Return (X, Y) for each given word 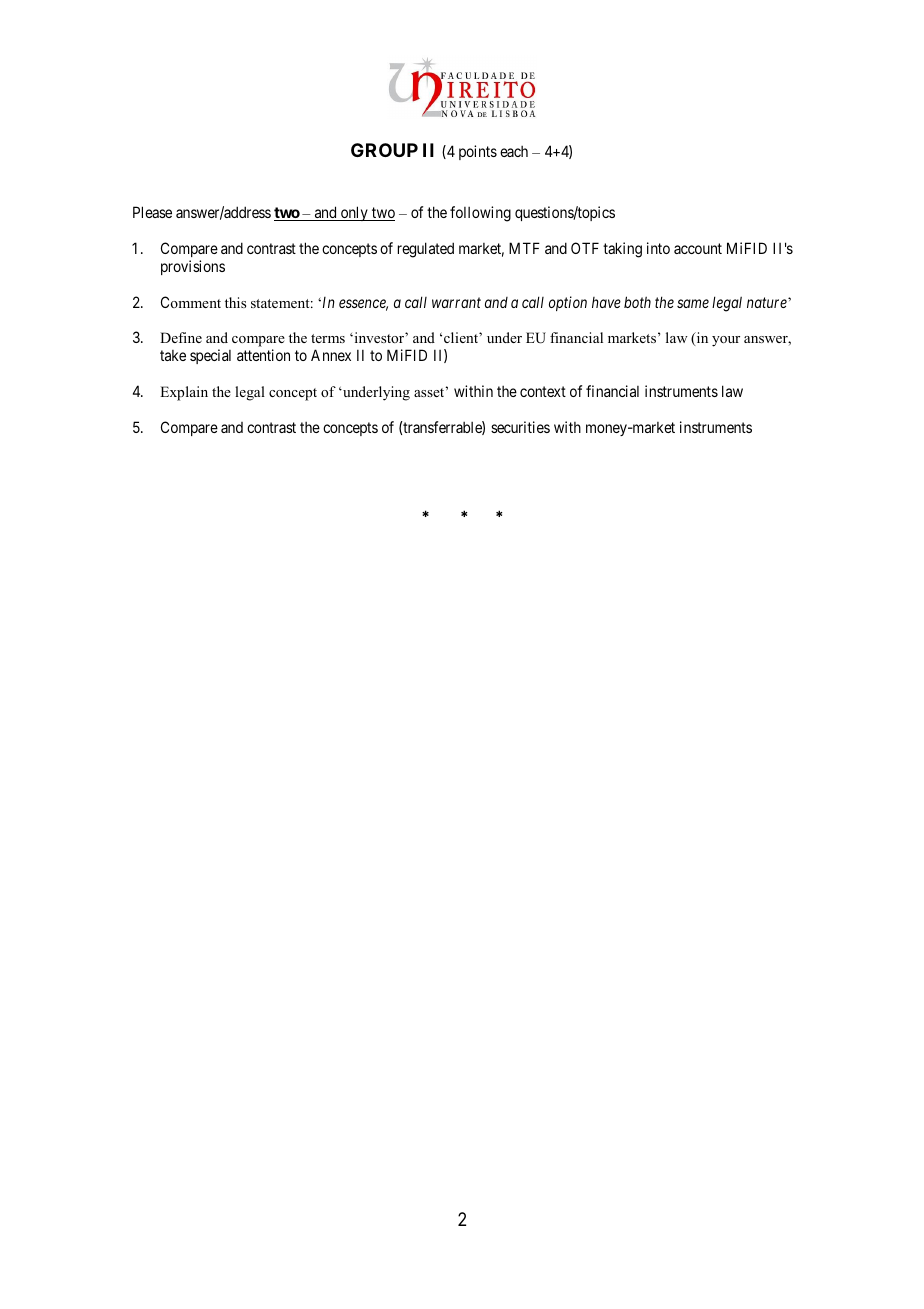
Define (181, 337)
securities (520, 427)
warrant (456, 302)
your (726, 341)
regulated (426, 250)
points (478, 152)
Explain (184, 393)
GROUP (384, 150)
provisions (193, 267)
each (514, 151)
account (698, 248)
